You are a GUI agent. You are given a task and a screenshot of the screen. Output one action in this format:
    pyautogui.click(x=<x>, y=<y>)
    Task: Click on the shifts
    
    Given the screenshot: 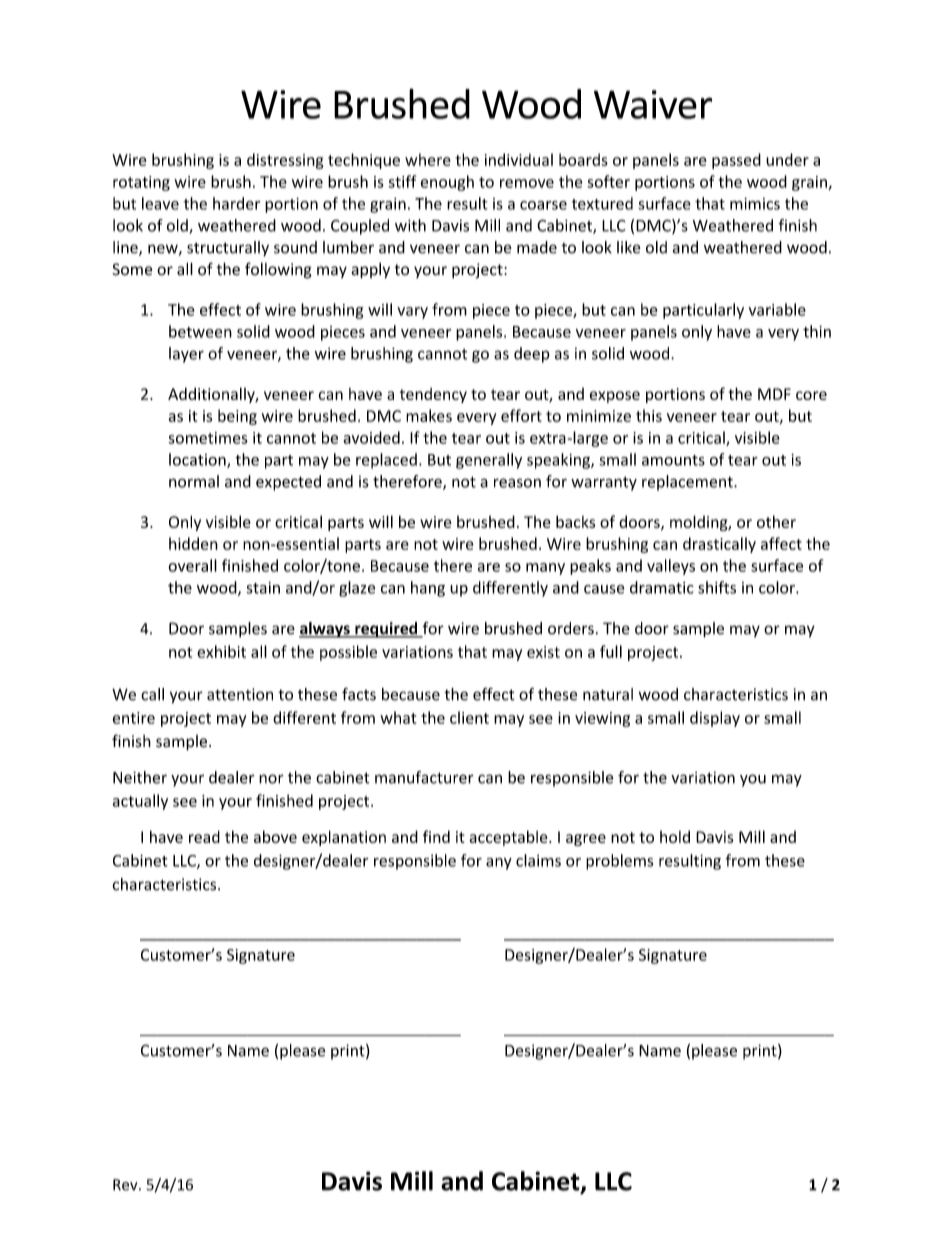 What is the action you would take?
    pyautogui.click(x=717, y=587)
